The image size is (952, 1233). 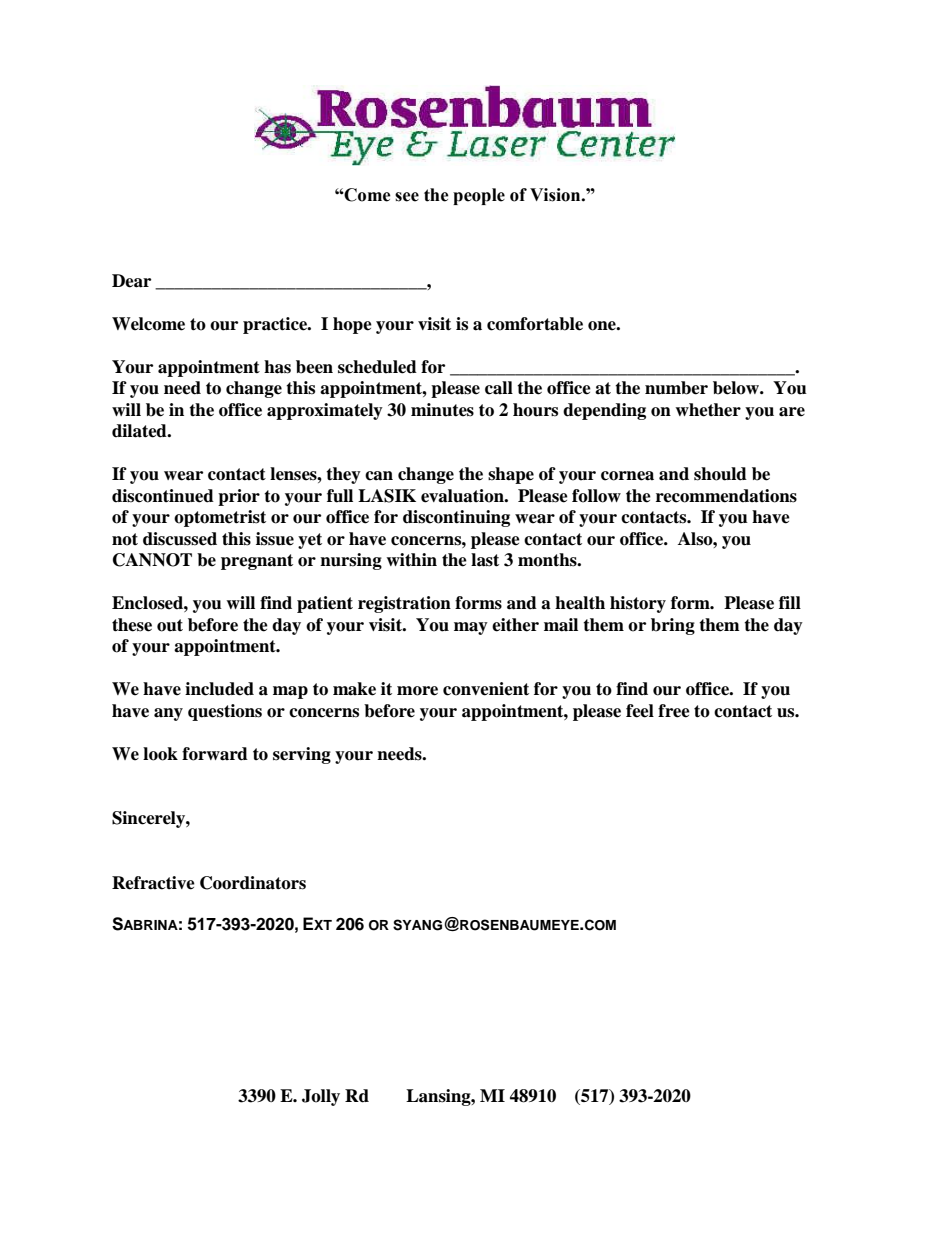 I want to click on bring, so click(x=673, y=626).
